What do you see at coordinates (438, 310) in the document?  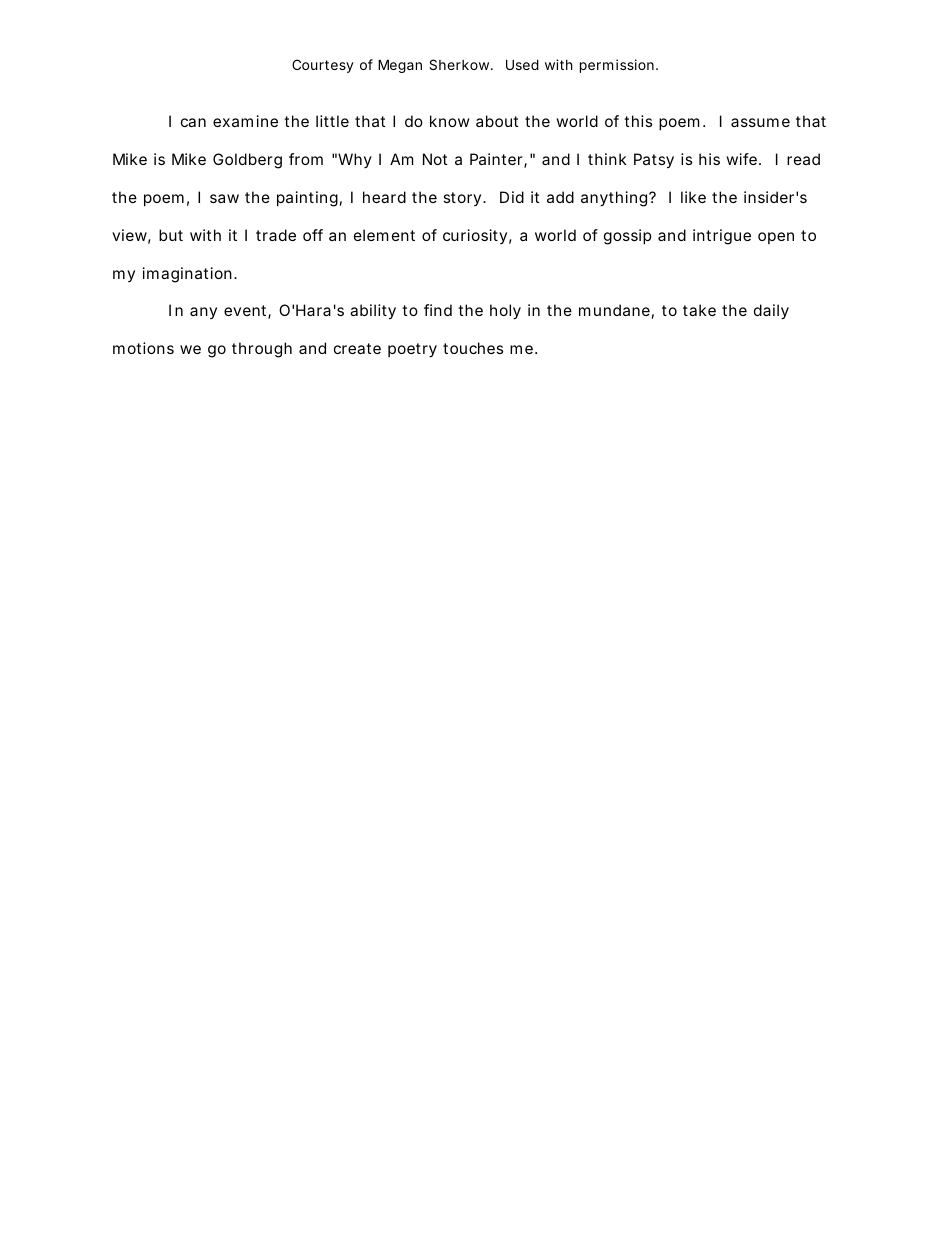 I see `find` at bounding box center [438, 310].
